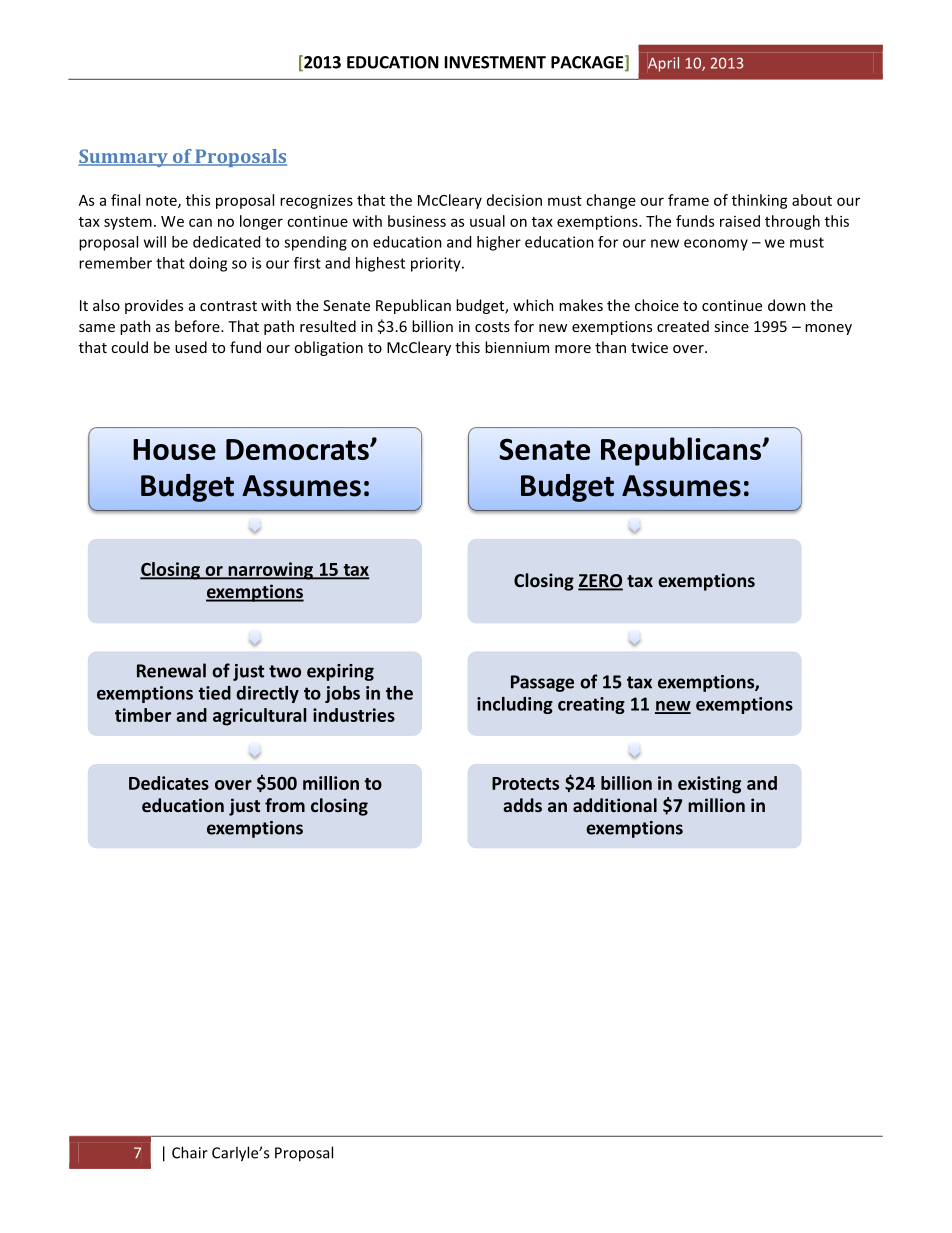 This screenshot has height=1233, width=952. I want to click on ZERO, so click(600, 582).
